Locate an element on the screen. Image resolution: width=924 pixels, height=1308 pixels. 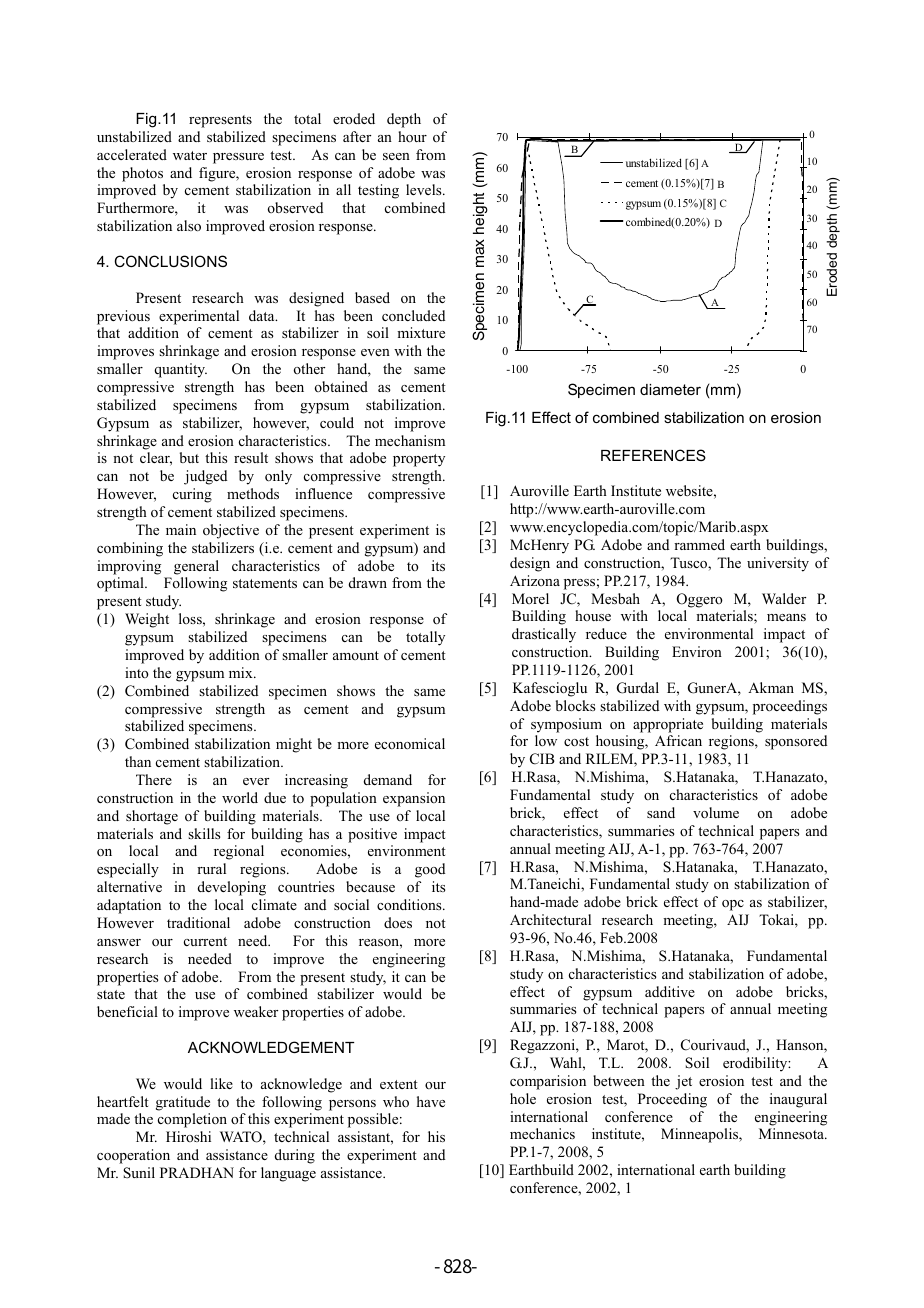
water is located at coordinates (190, 155).
